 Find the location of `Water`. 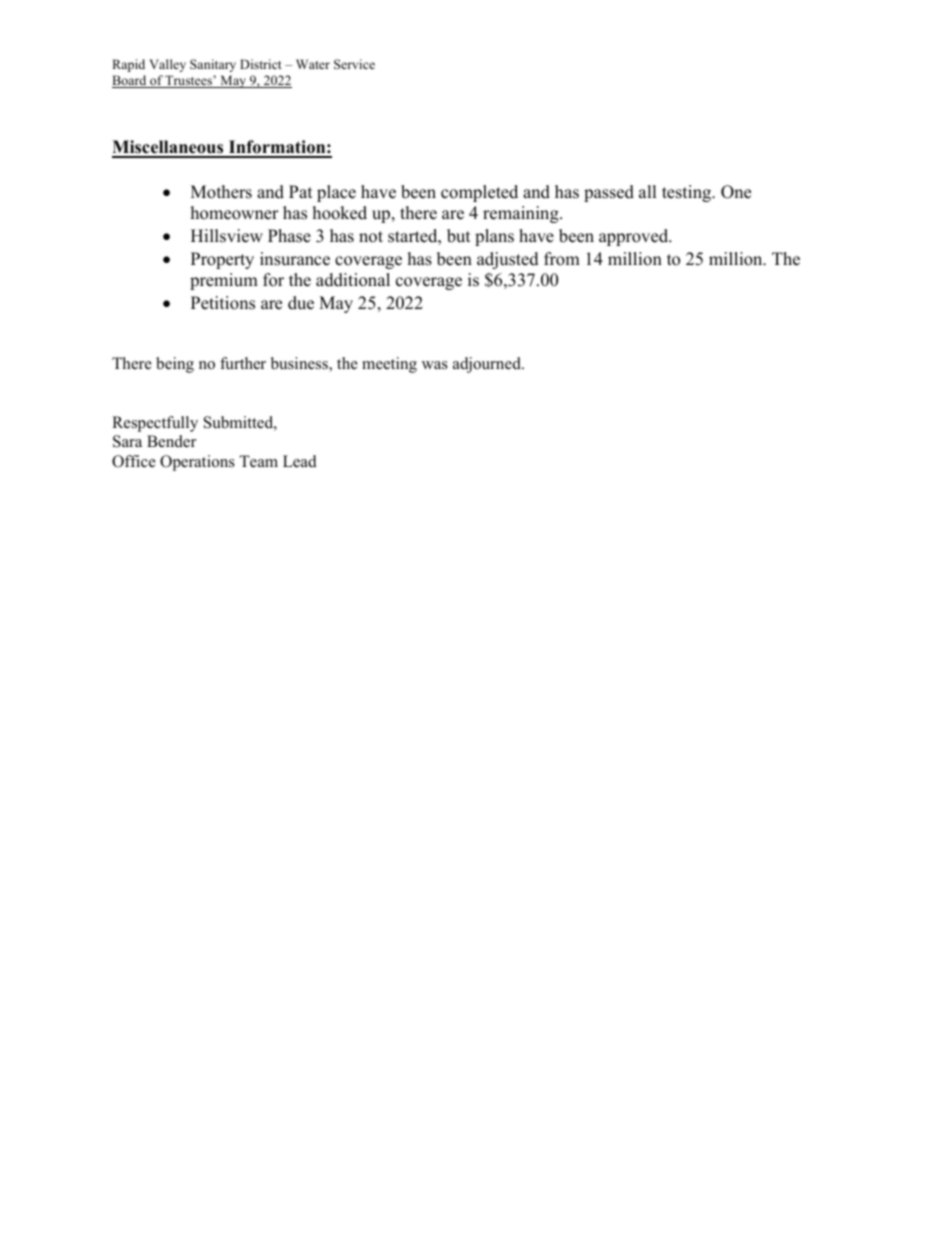

Water is located at coordinates (313, 64).
